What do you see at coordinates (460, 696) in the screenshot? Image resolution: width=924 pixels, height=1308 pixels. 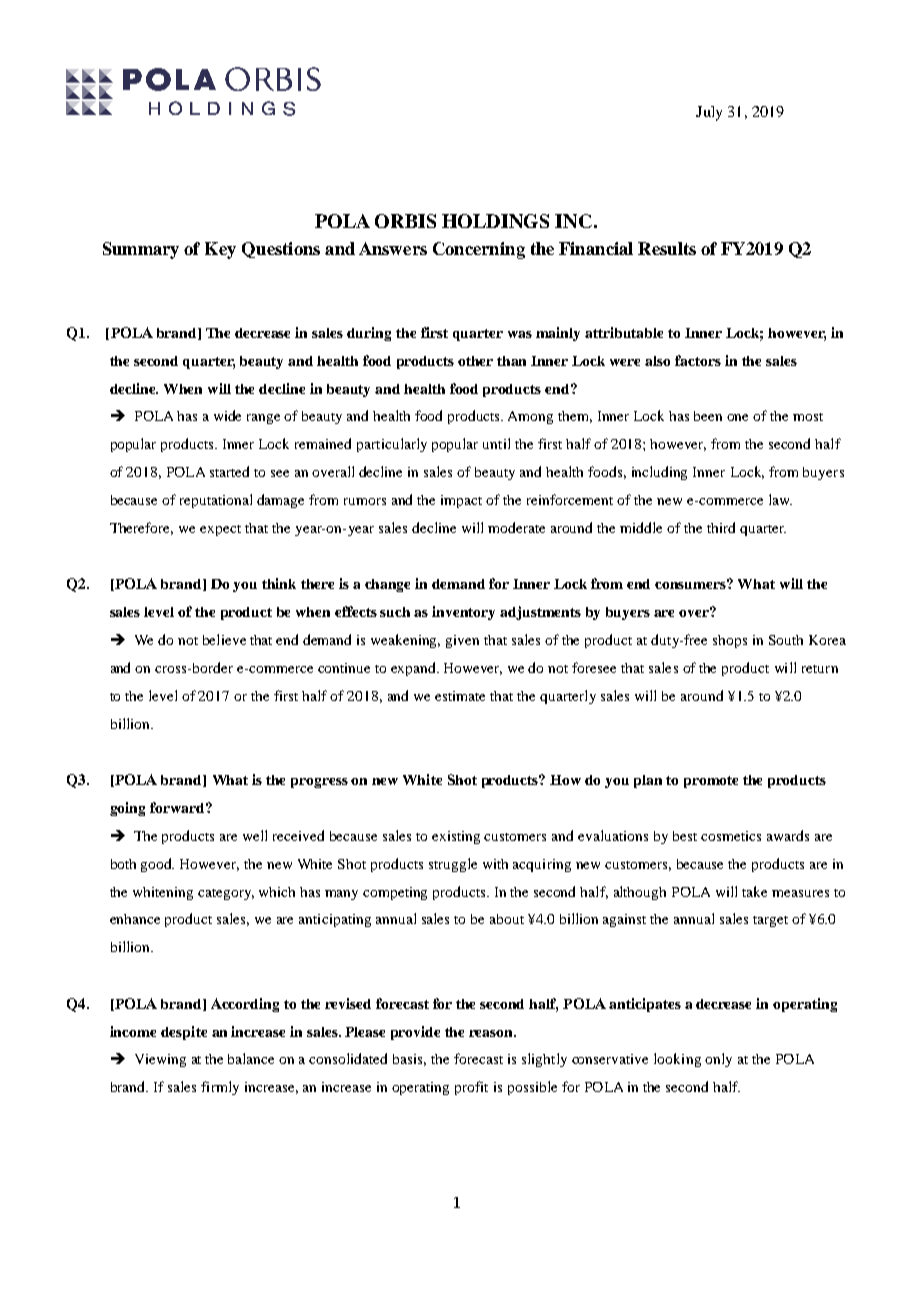 I see `estimate` at bounding box center [460, 696].
